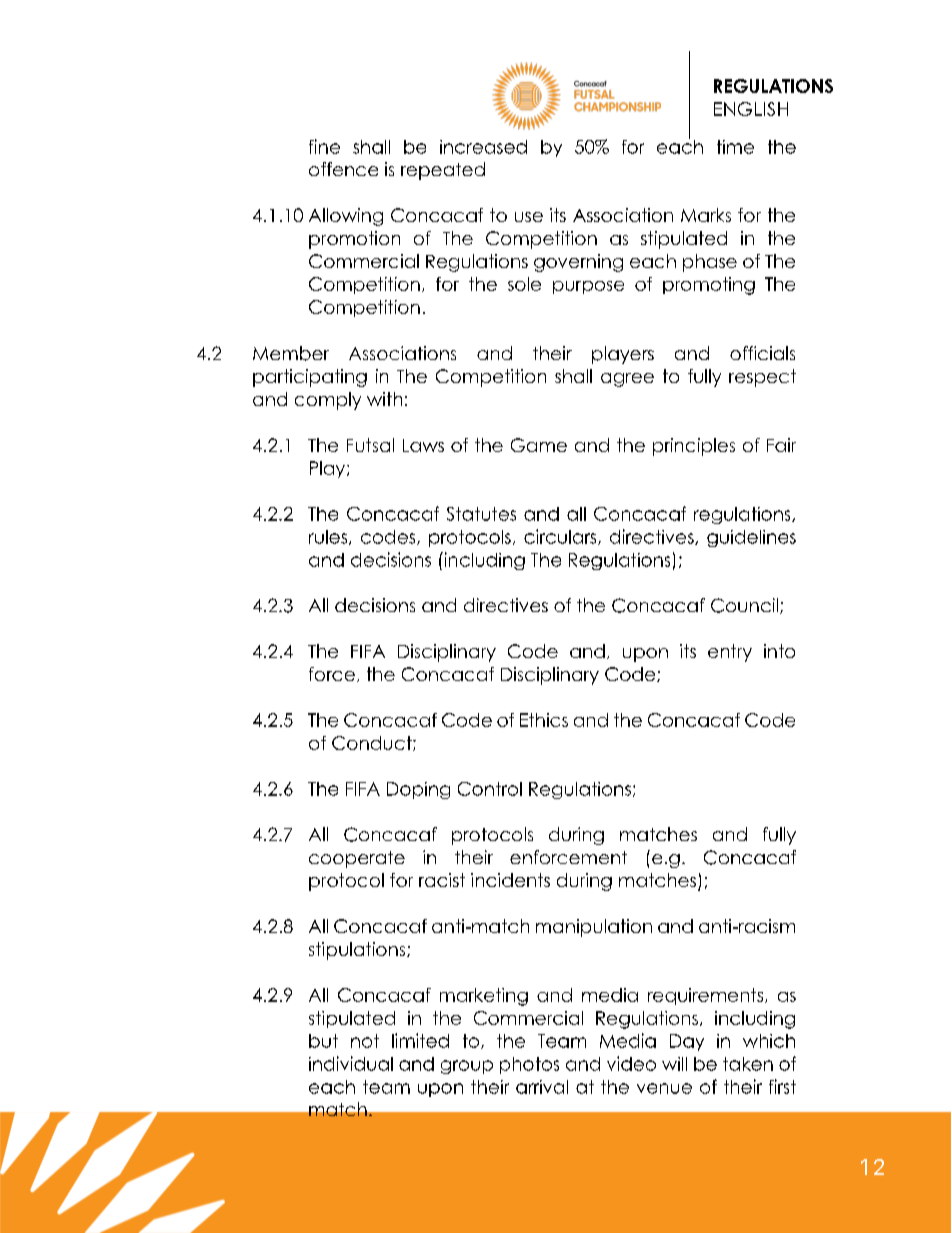 The width and height of the screenshot is (952, 1233). I want to click on individual, so click(351, 1063).
